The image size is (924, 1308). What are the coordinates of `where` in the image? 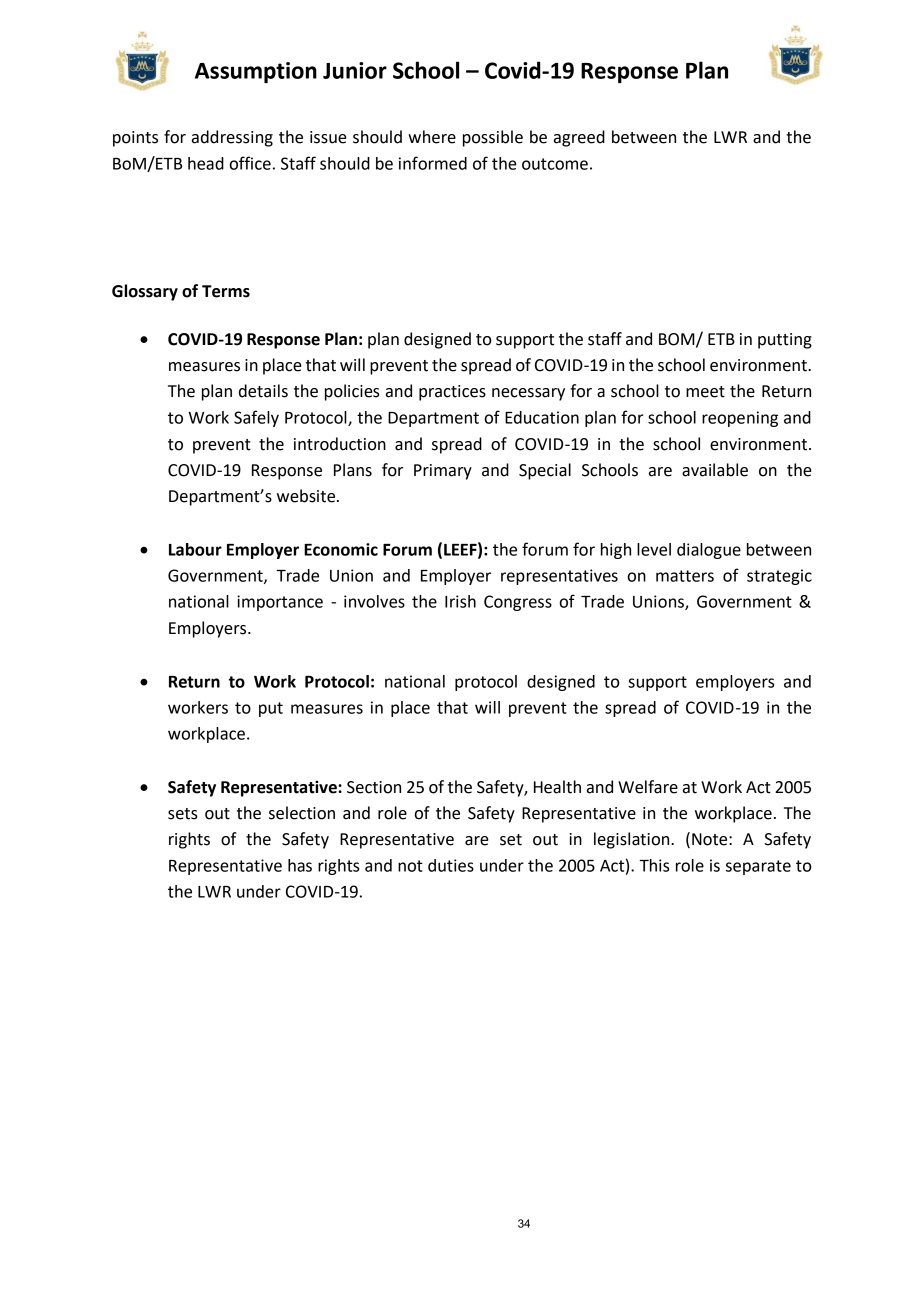 It's located at (432, 137).
